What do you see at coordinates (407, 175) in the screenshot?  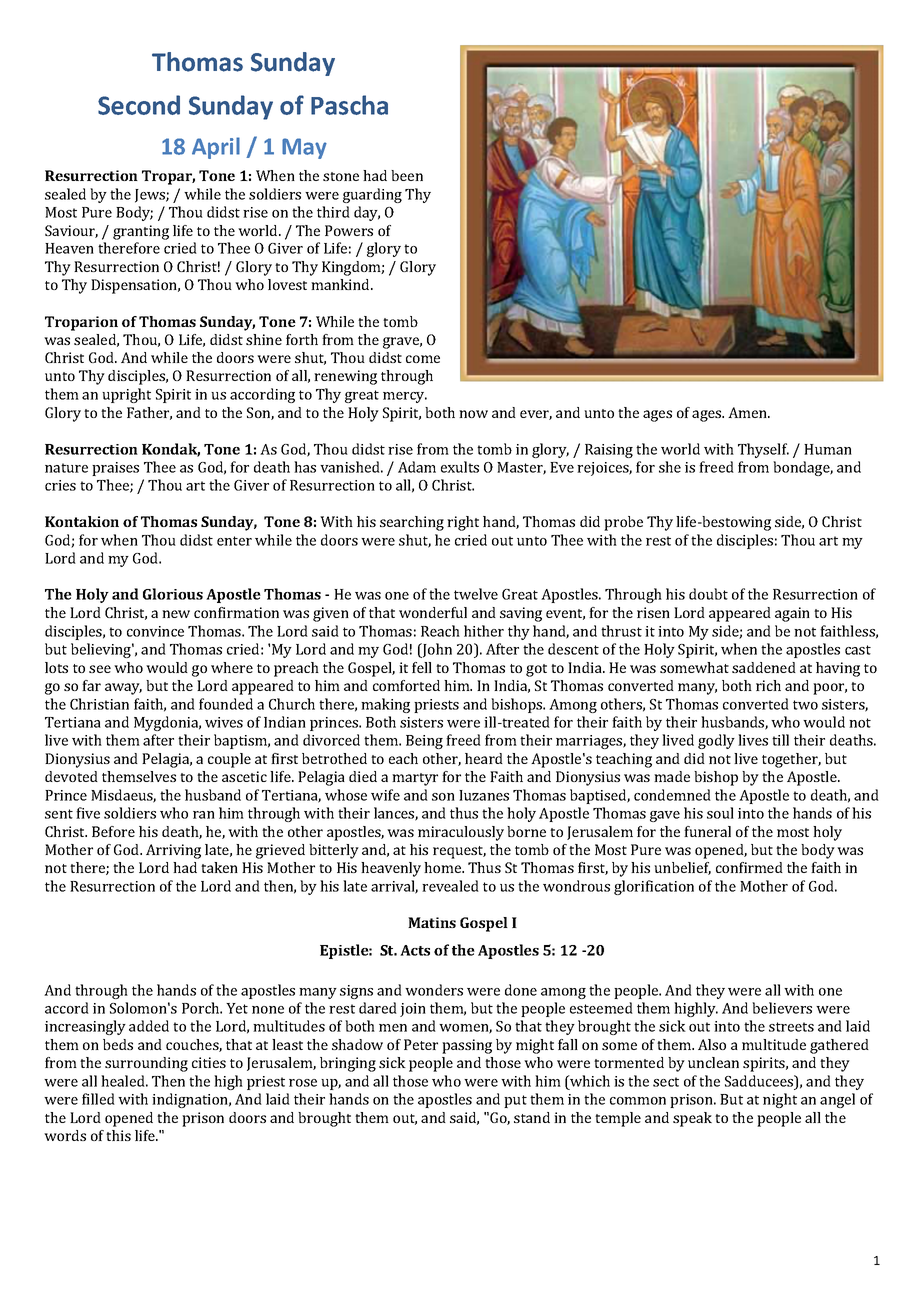 I see `been` at bounding box center [407, 175].
